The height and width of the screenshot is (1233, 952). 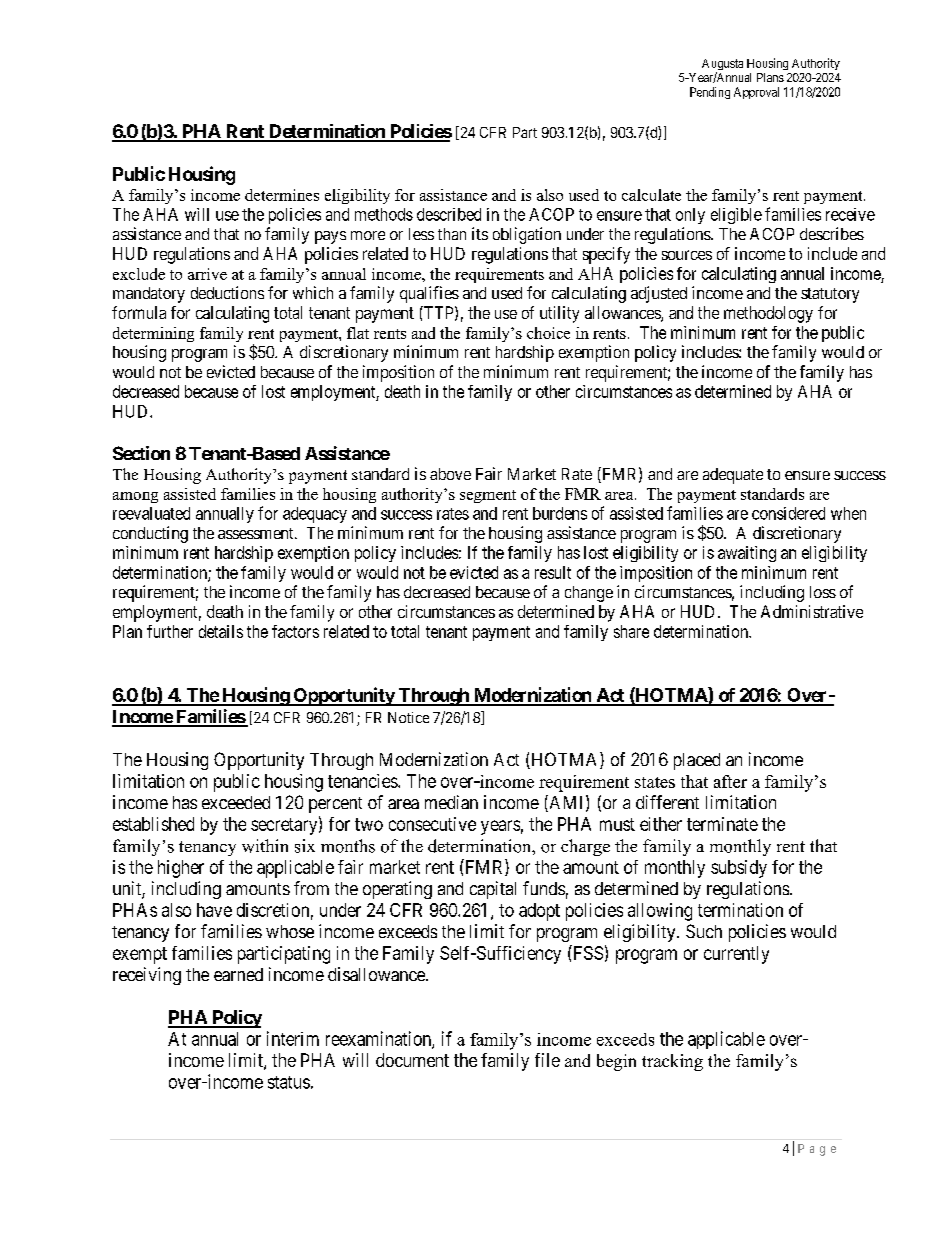 I want to click on terminate, so click(x=722, y=824).
